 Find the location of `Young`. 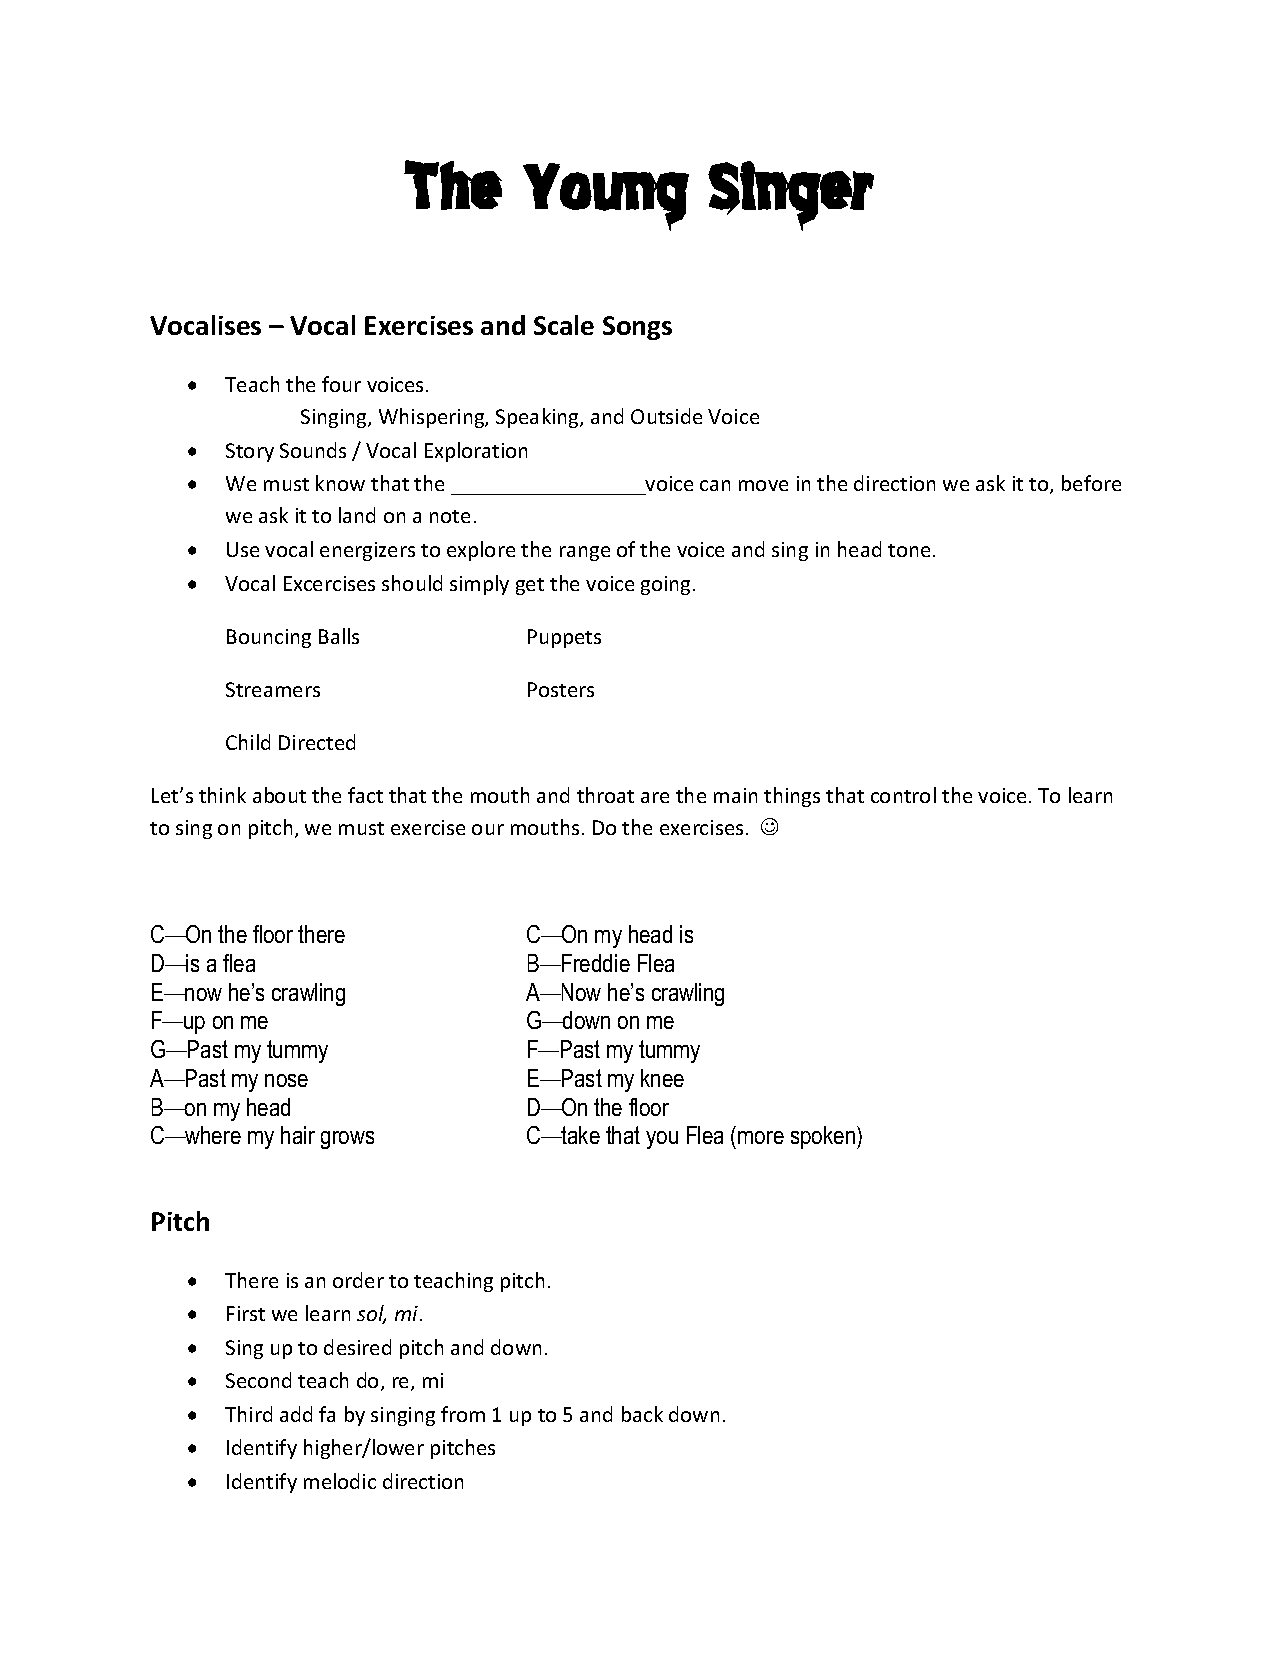

Young is located at coordinates (606, 194).
